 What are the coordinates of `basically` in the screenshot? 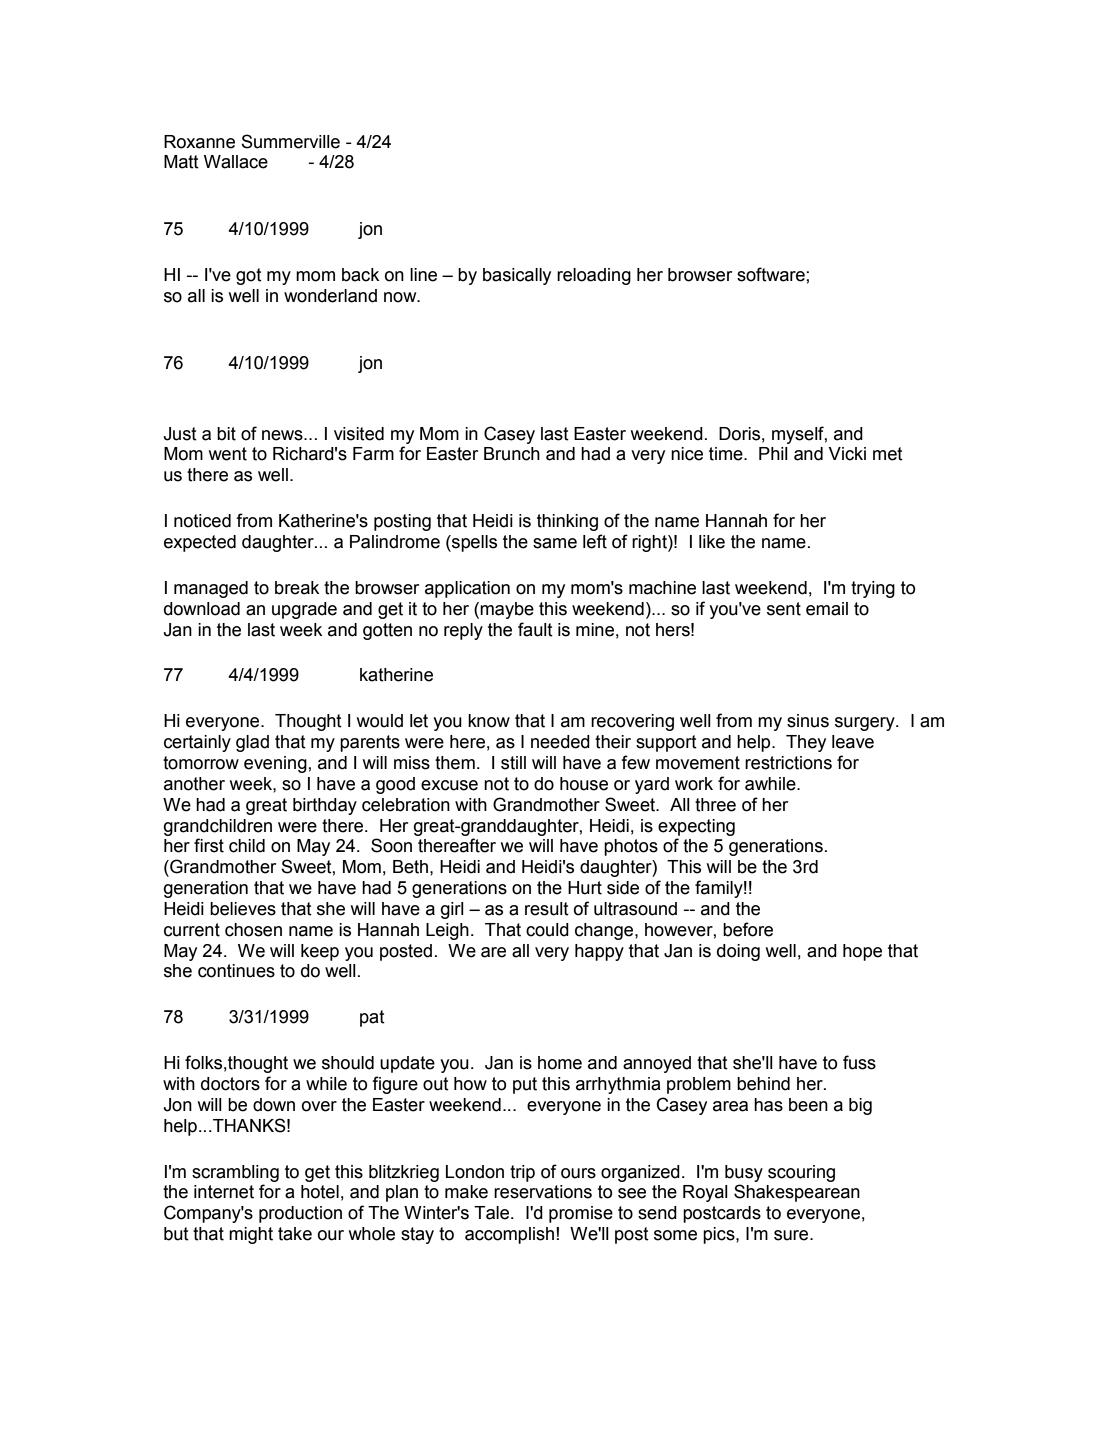 It's located at (517, 276).
